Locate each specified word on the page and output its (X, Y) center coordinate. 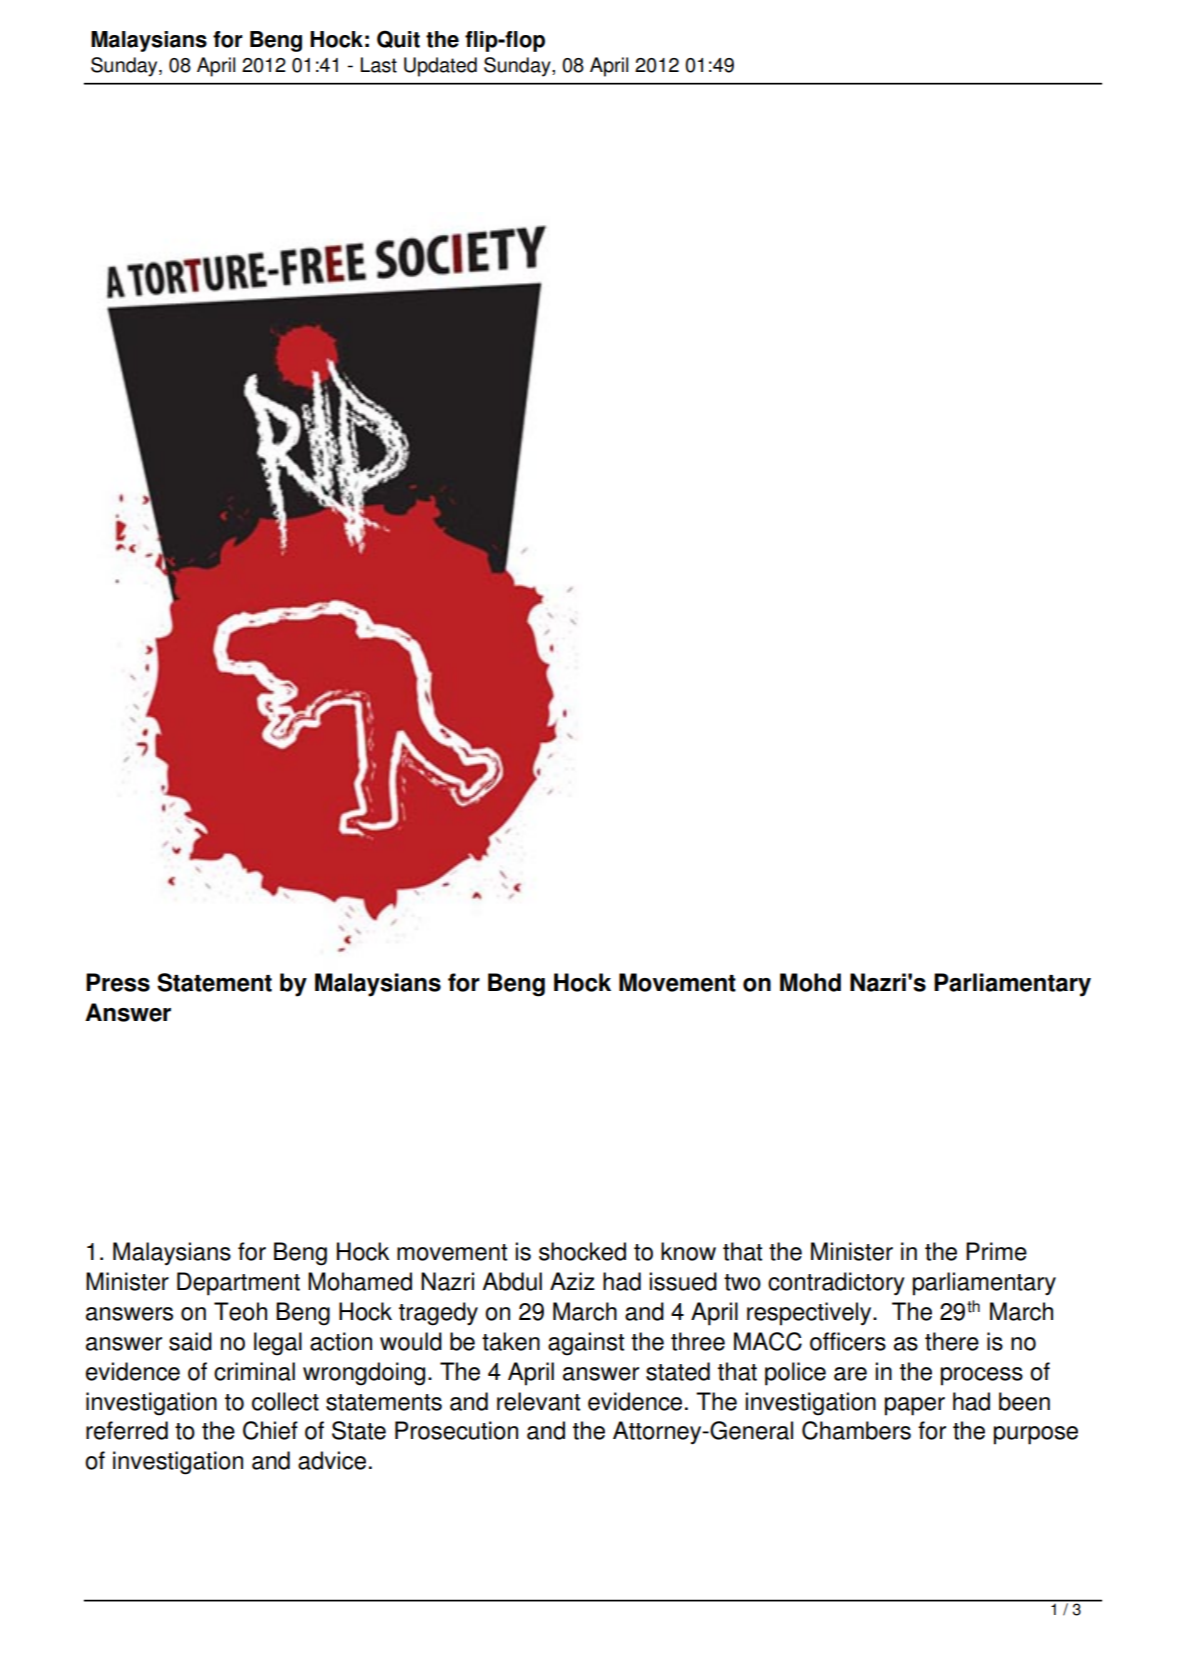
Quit (398, 39)
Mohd (810, 982)
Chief (270, 1430)
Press (118, 982)
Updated (440, 67)
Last (379, 65)
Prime (996, 1251)
